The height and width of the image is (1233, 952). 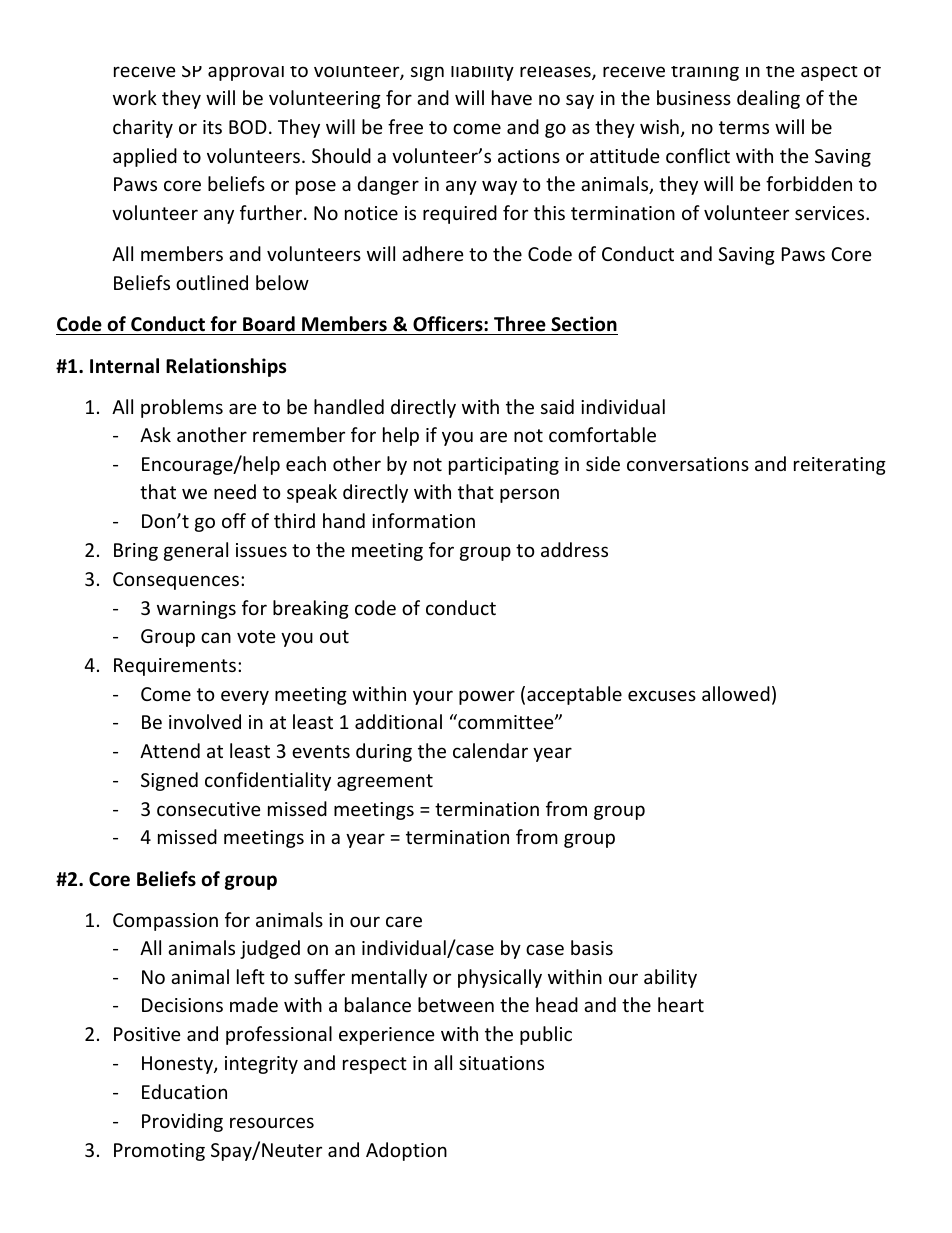 What do you see at coordinates (736, 693) in the image?
I see `allowed` at bounding box center [736, 693].
